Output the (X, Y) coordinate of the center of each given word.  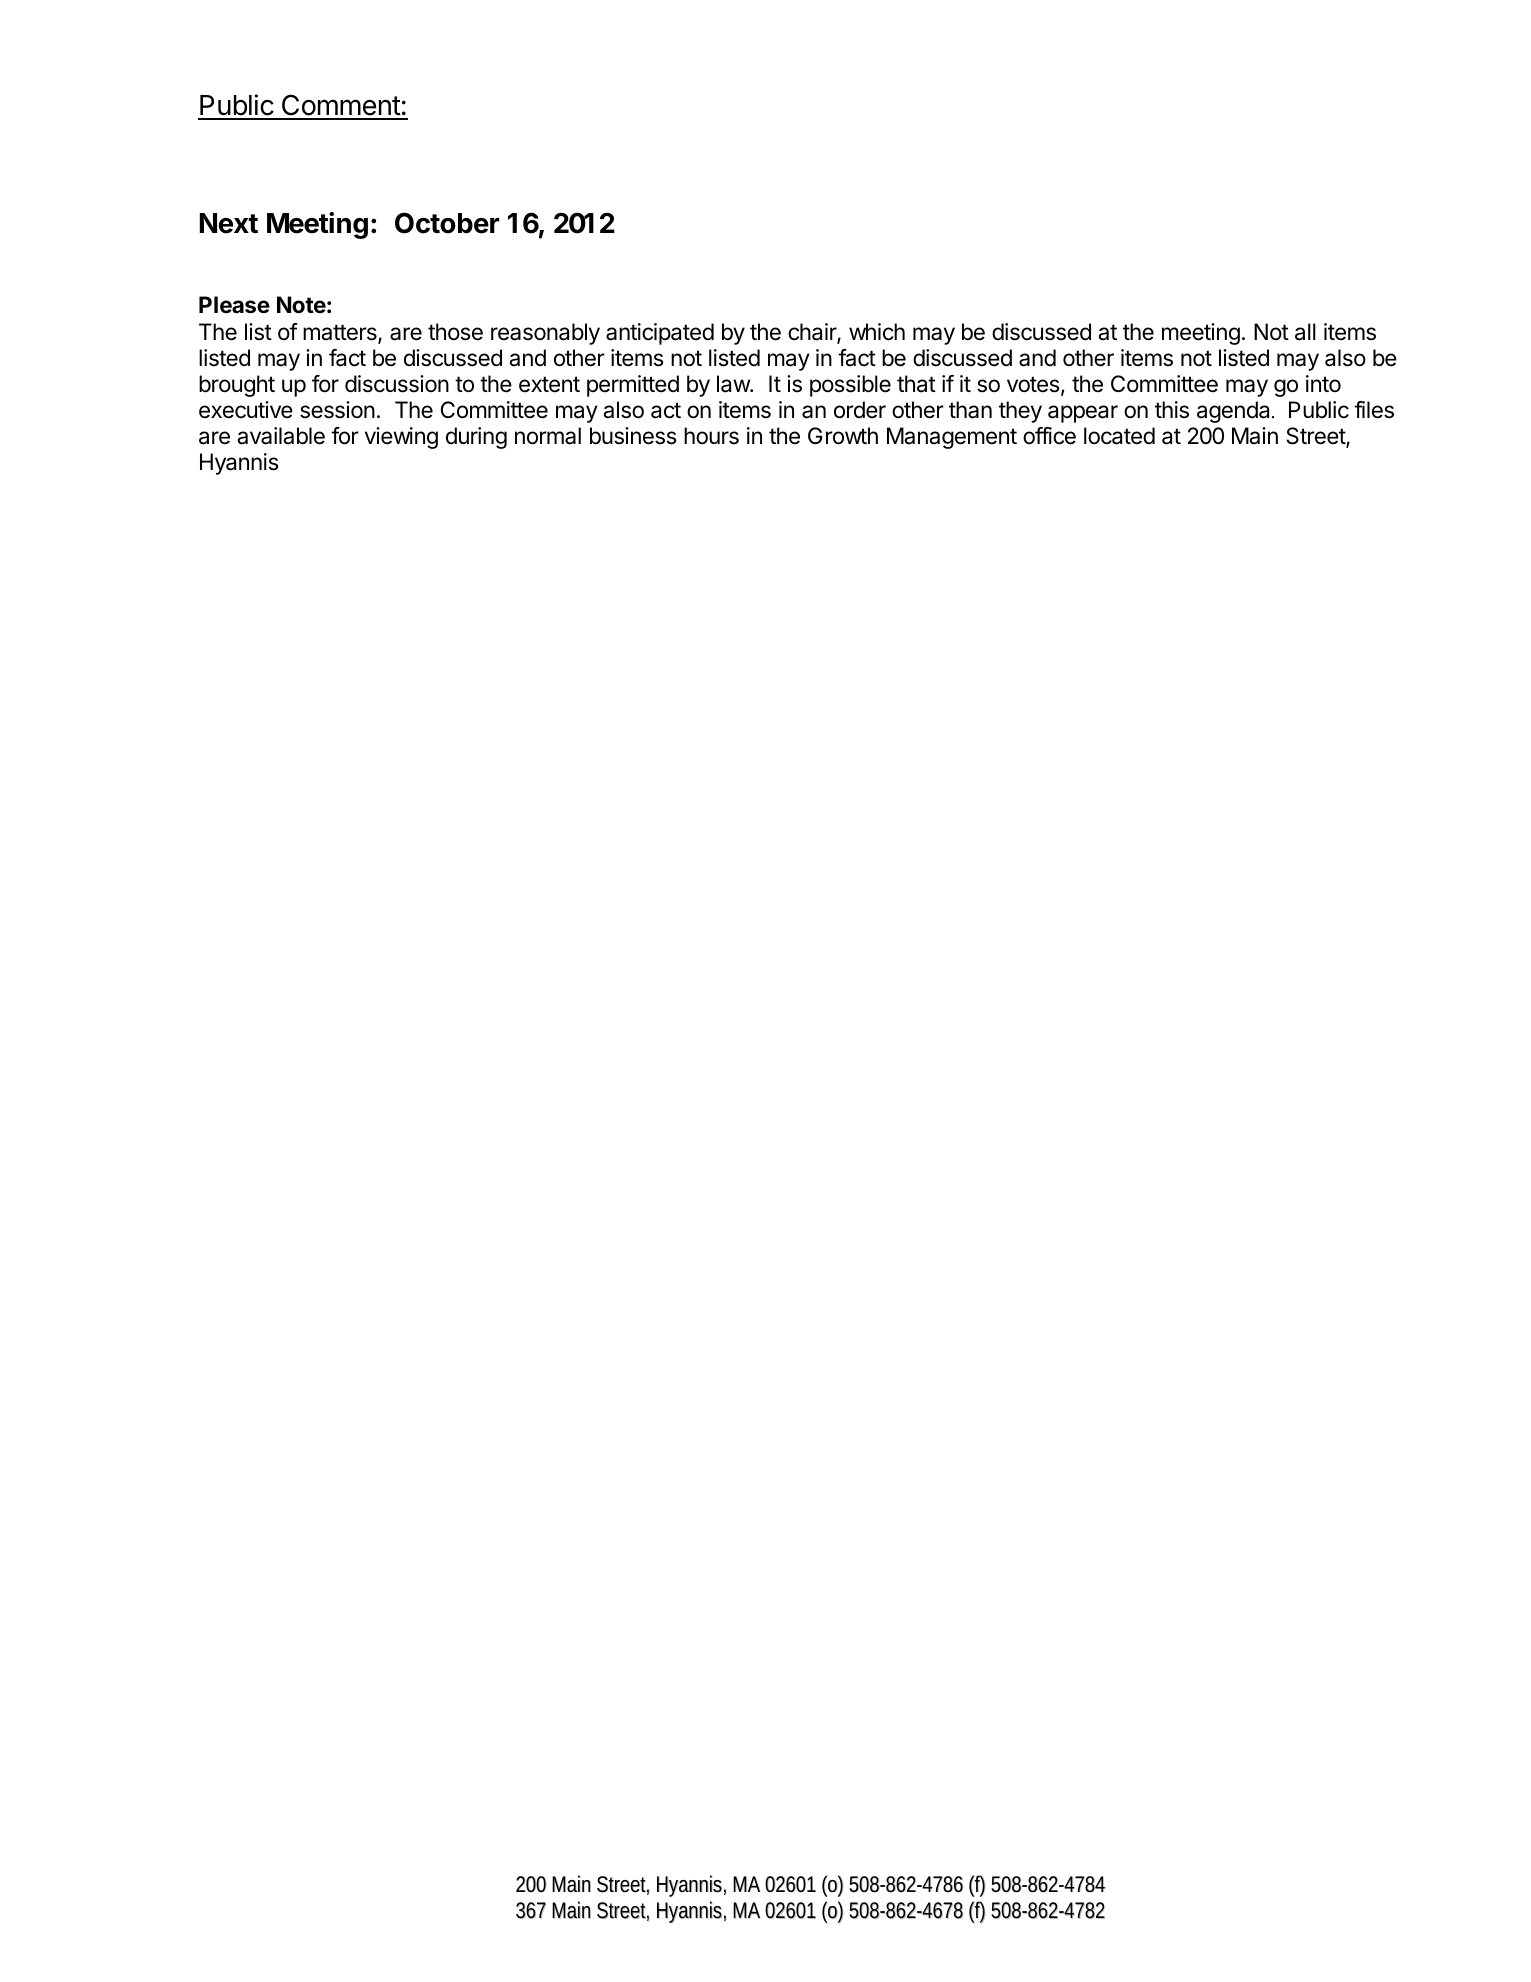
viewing (401, 438)
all (1305, 332)
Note (301, 305)
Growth (843, 436)
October (447, 223)
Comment (340, 106)
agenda (1235, 412)
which (877, 332)
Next (229, 223)
